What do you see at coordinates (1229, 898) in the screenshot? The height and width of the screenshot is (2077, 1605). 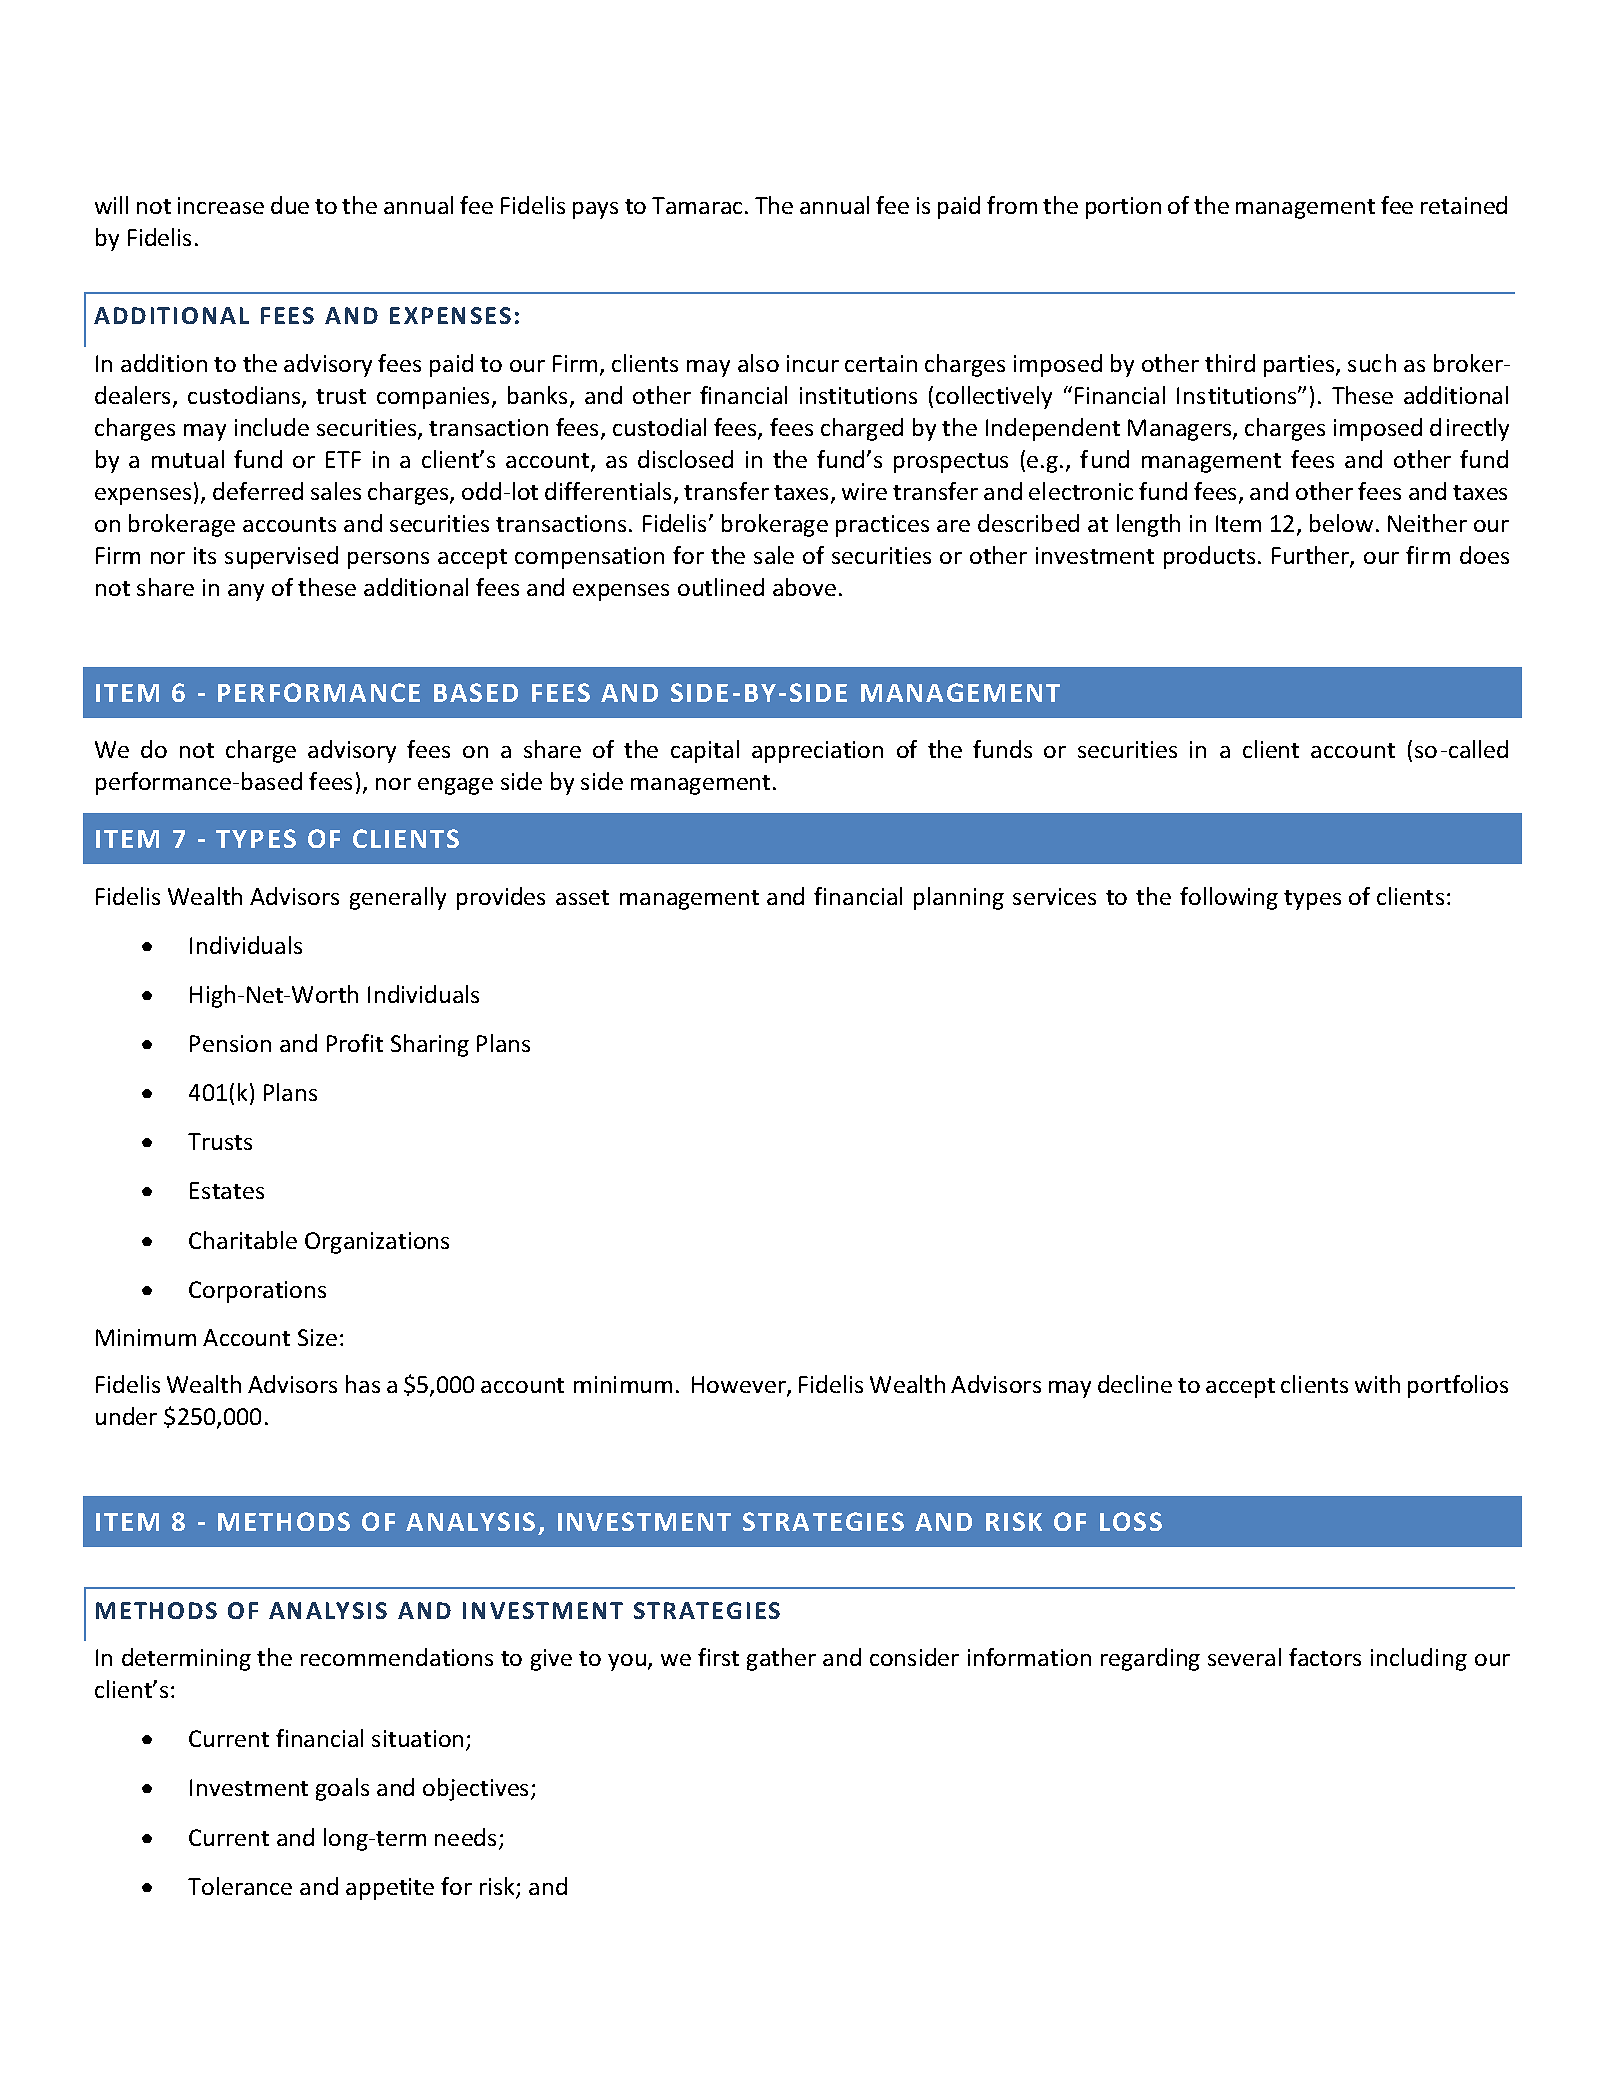 I see `following` at bounding box center [1229, 898].
